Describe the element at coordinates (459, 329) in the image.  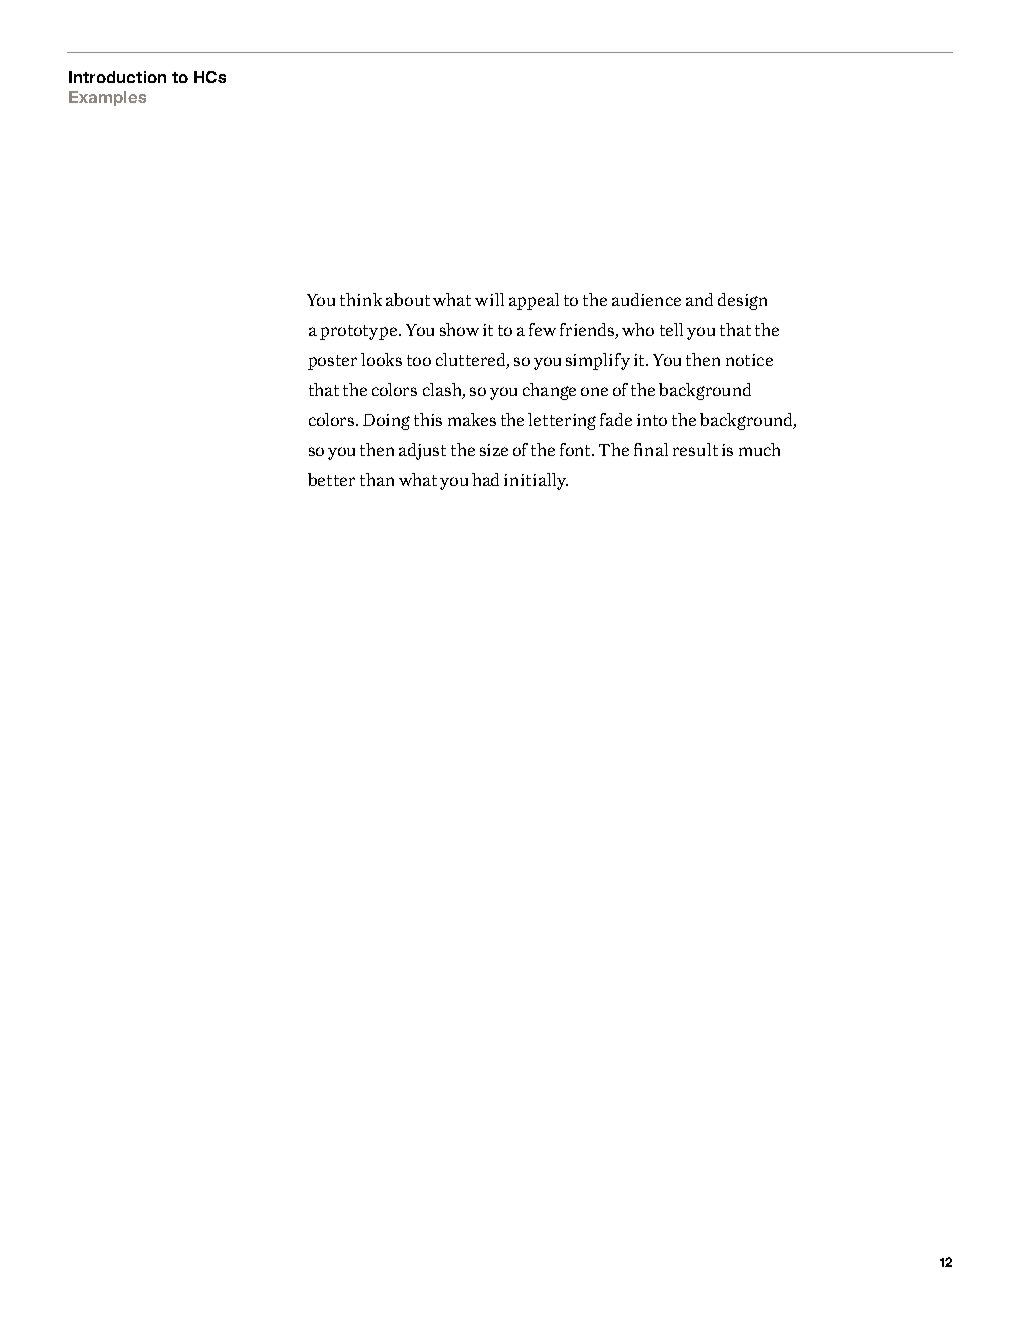
I see `show` at that location.
